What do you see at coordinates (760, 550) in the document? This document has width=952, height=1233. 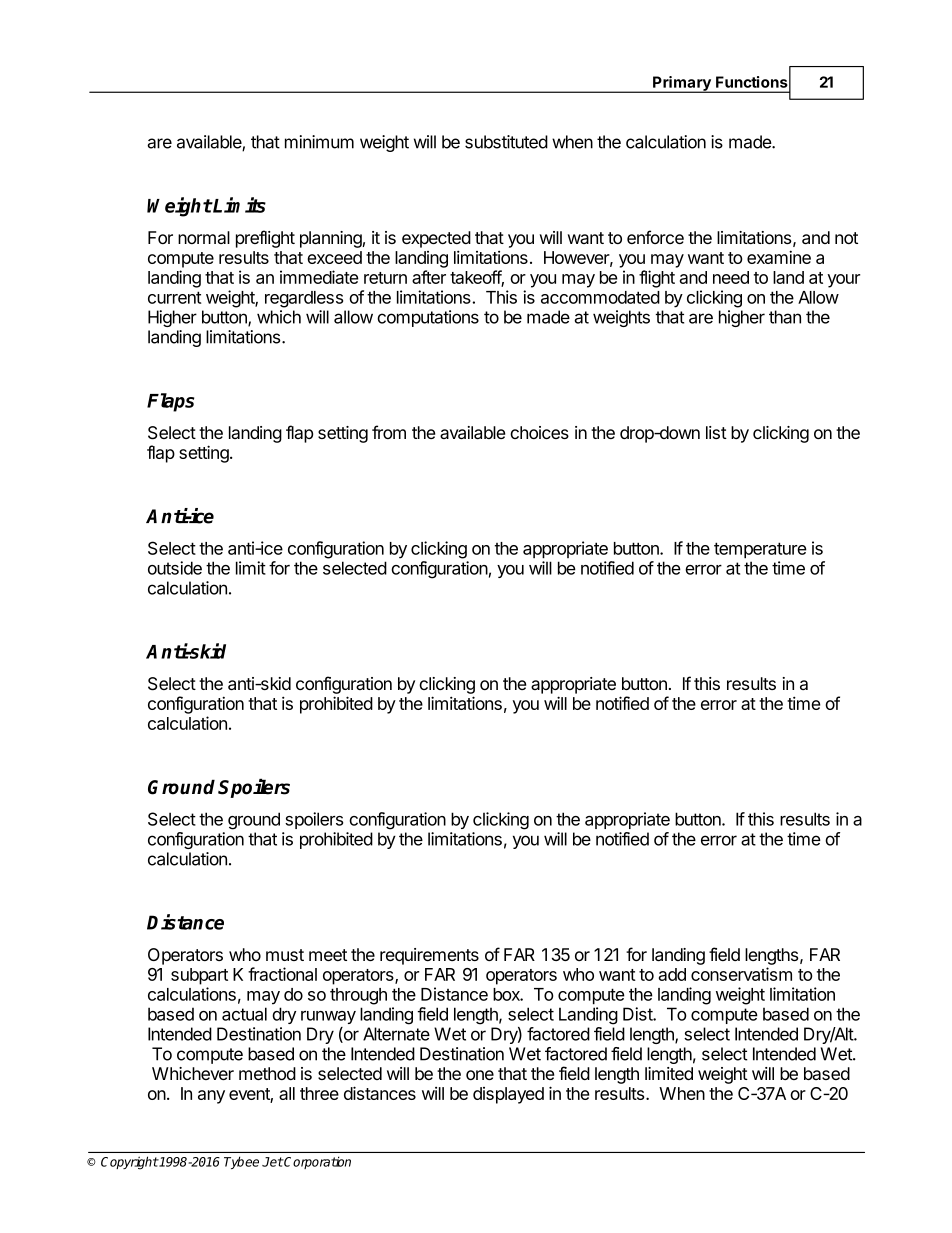 I see `temperature` at bounding box center [760, 550].
